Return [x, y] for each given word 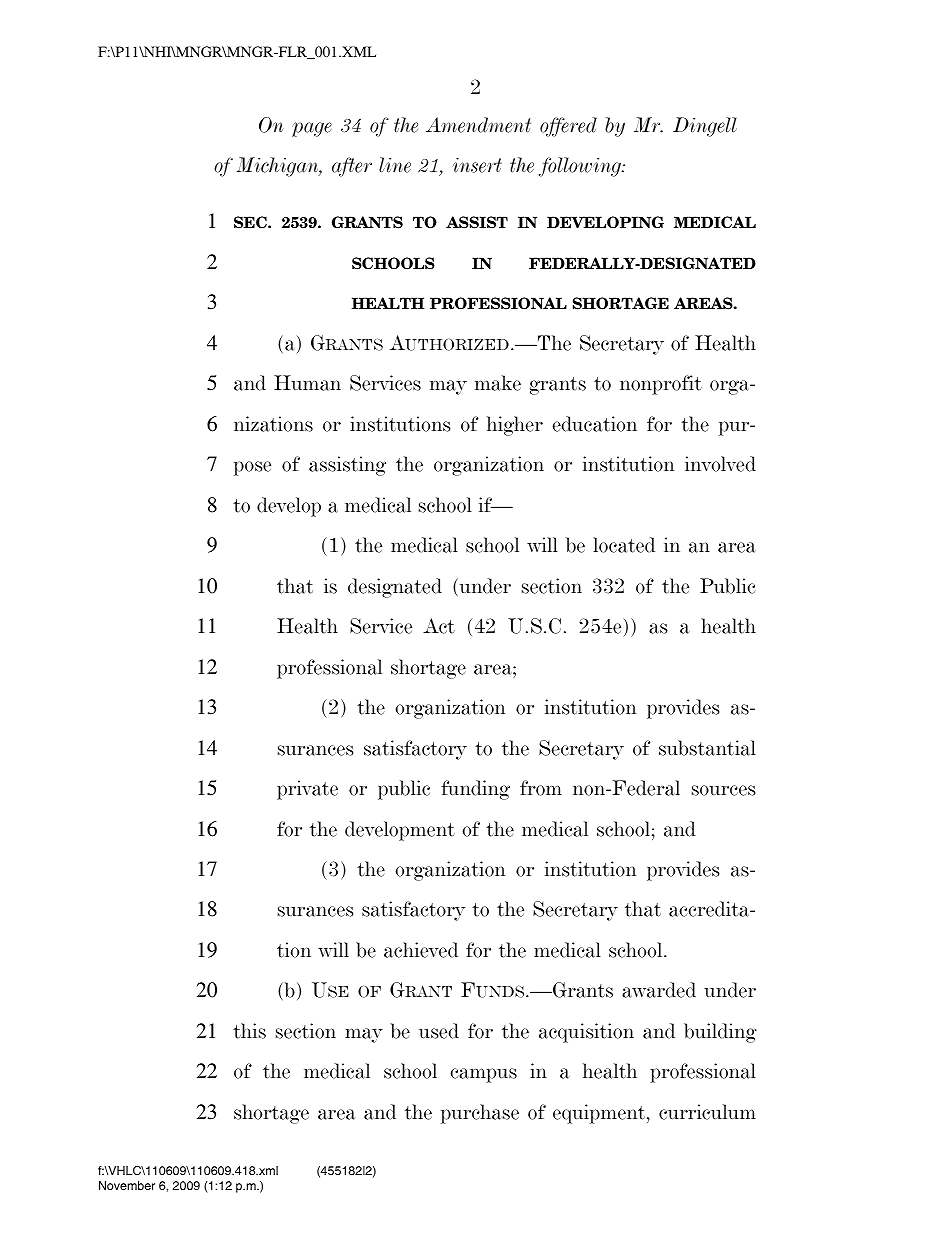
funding [475, 790]
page [312, 129]
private [307, 790]
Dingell [705, 127]
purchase [480, 1114]
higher [515, 426]
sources [723, 790]
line [395, 165]
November [127, 1185]
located [624, 545]
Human [307, 383]
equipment [600, 1114]
